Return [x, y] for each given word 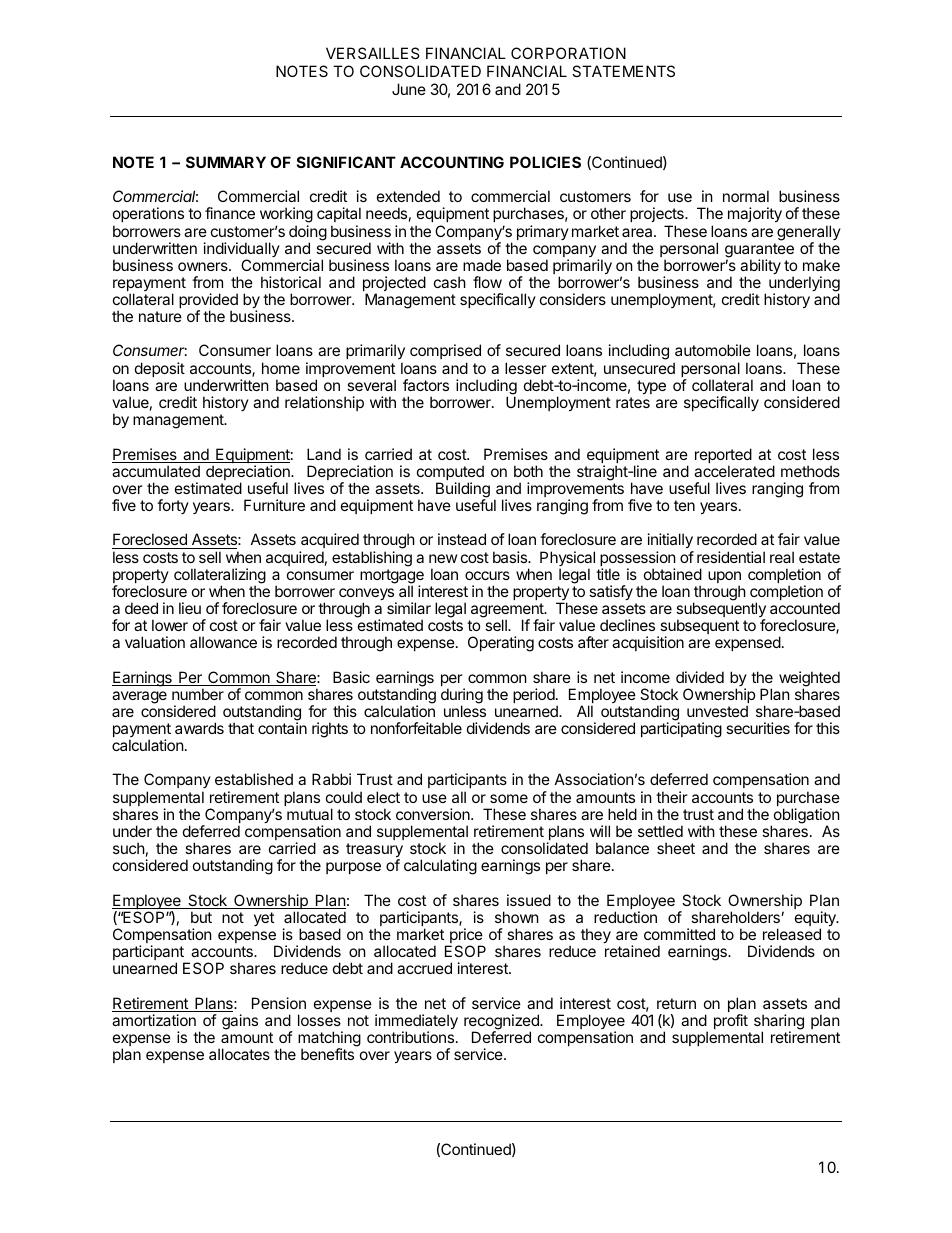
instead [462, 539]
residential [731, 557]
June [409, 89]
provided [208, 302]
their [672, 797]
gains [240, 1022]
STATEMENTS [623, 71]
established [254, 779]
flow [487, 282]
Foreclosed [150, 541]
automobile [713, 350]
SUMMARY [226, 162]
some [509, 798]
